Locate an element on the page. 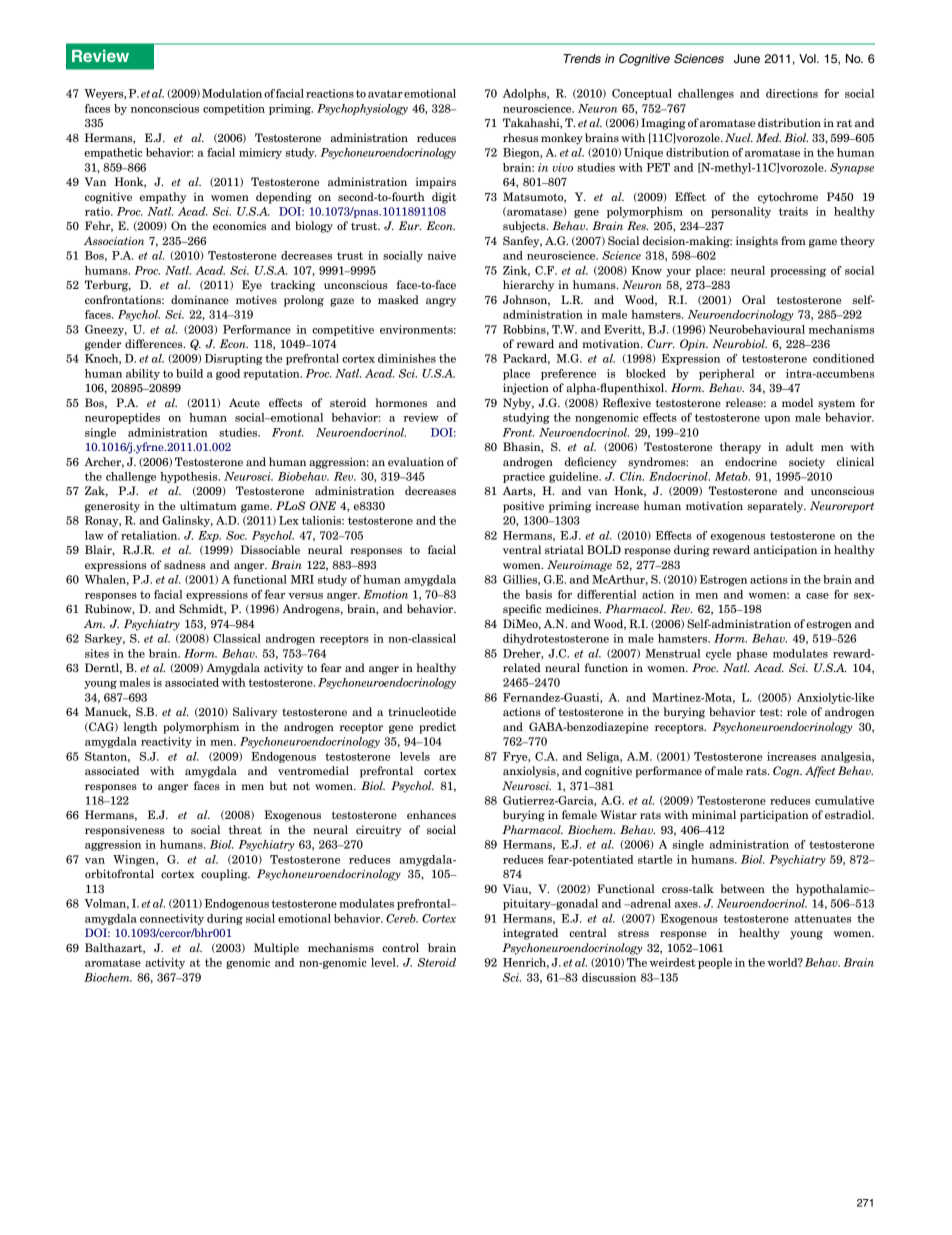  avatar is located at coordinates (385, 94).
